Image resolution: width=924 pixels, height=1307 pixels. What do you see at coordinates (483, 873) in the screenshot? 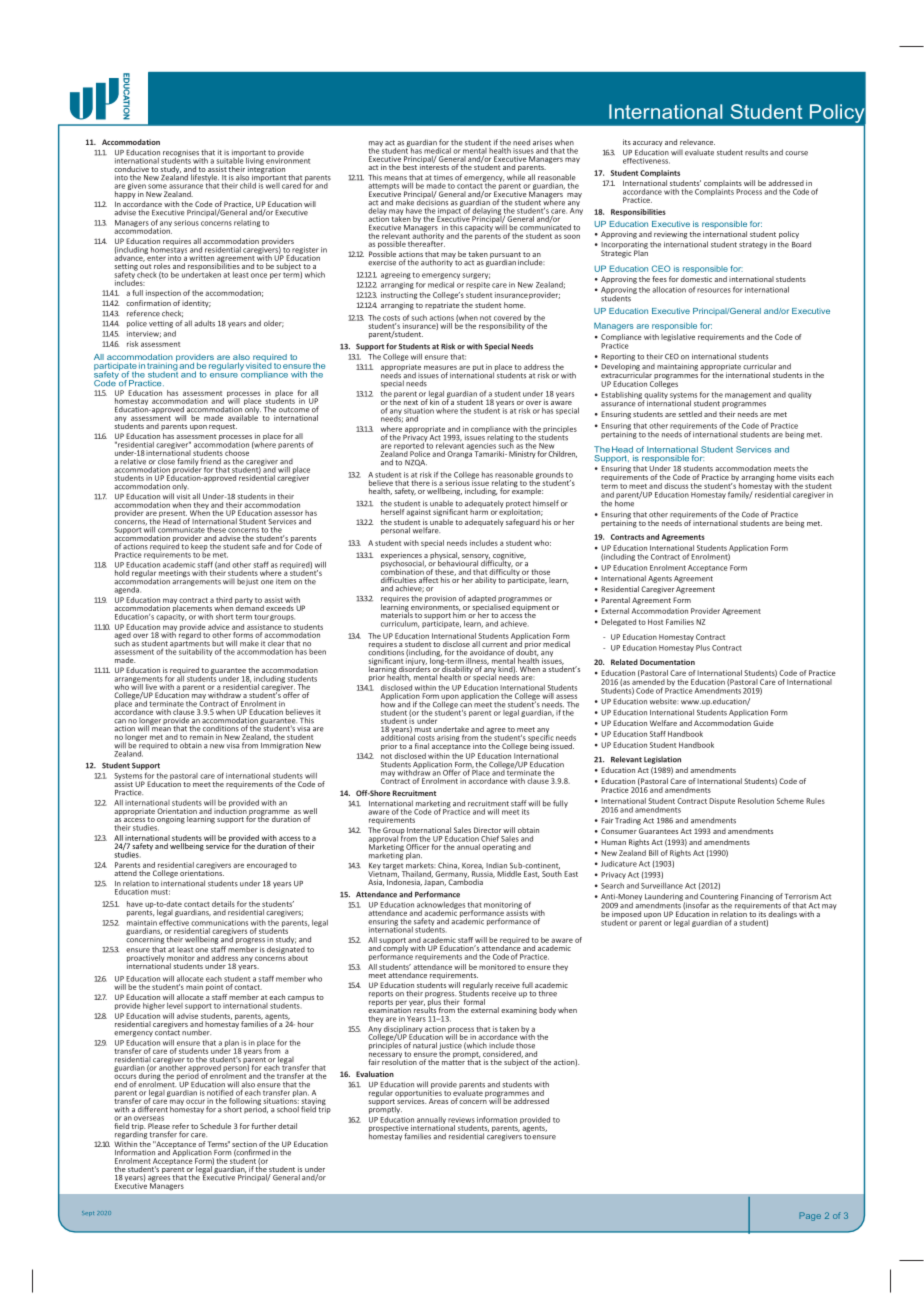
I see `Russia` at bounding box center [483, 873].
